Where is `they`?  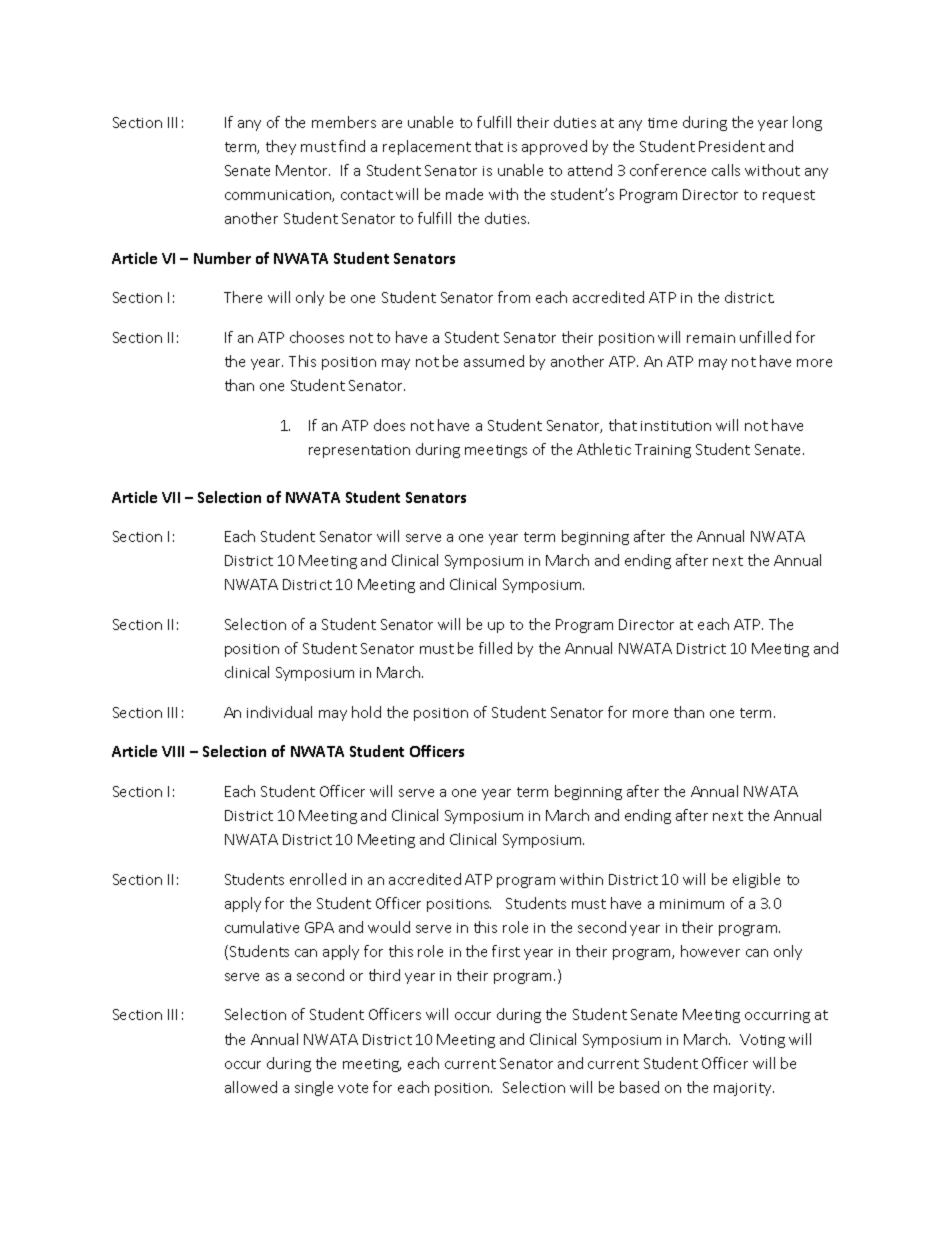 they is located at coordinates (281, 147).
